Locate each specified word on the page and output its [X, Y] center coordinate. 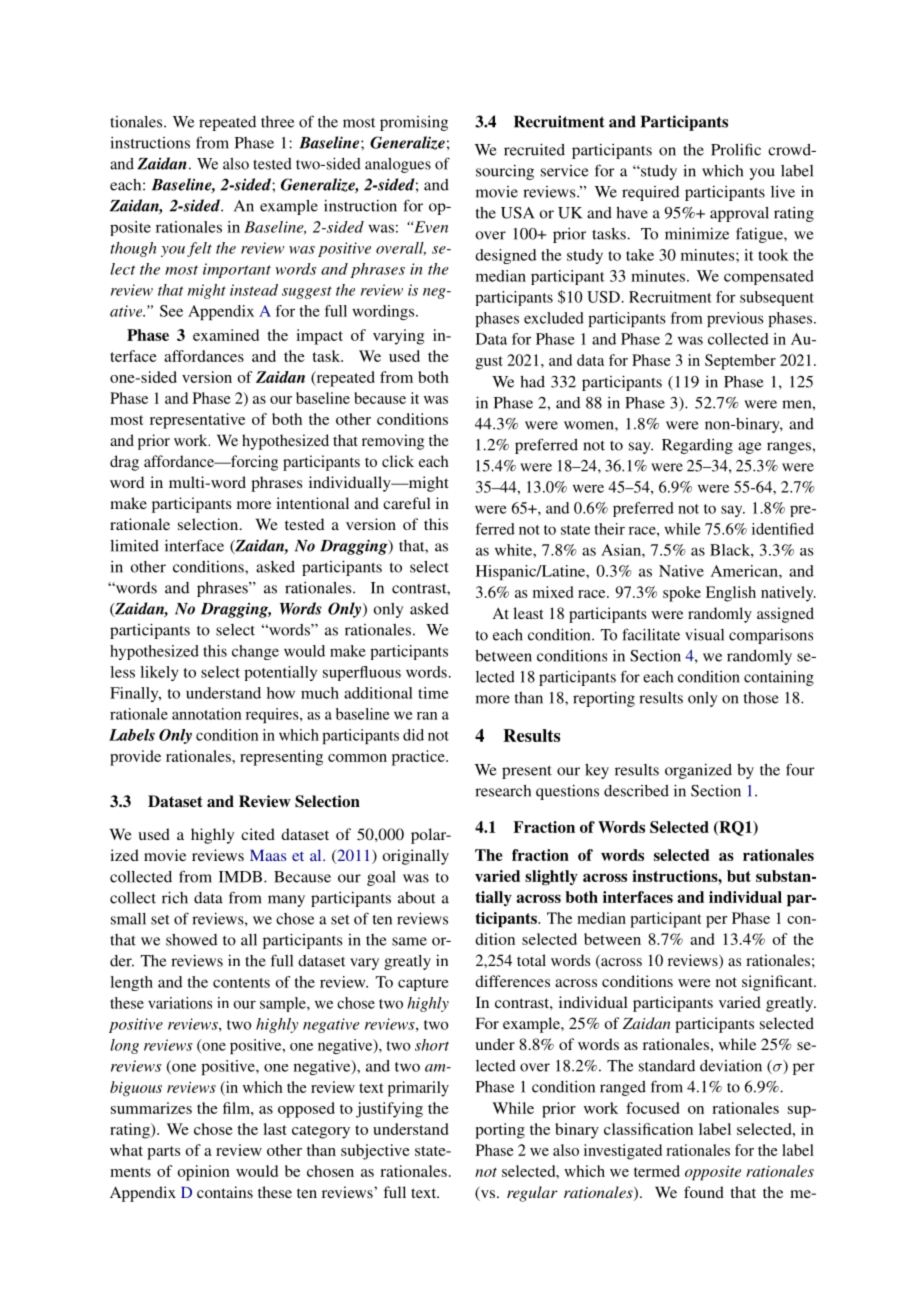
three [277, 122]
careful [407, 503]
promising [414, 123]
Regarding [697, 446]
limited [134, 546]
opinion [204, 1173]
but [739, 876]
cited [258, 834]
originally [416, 857]
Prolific [736, 149]
